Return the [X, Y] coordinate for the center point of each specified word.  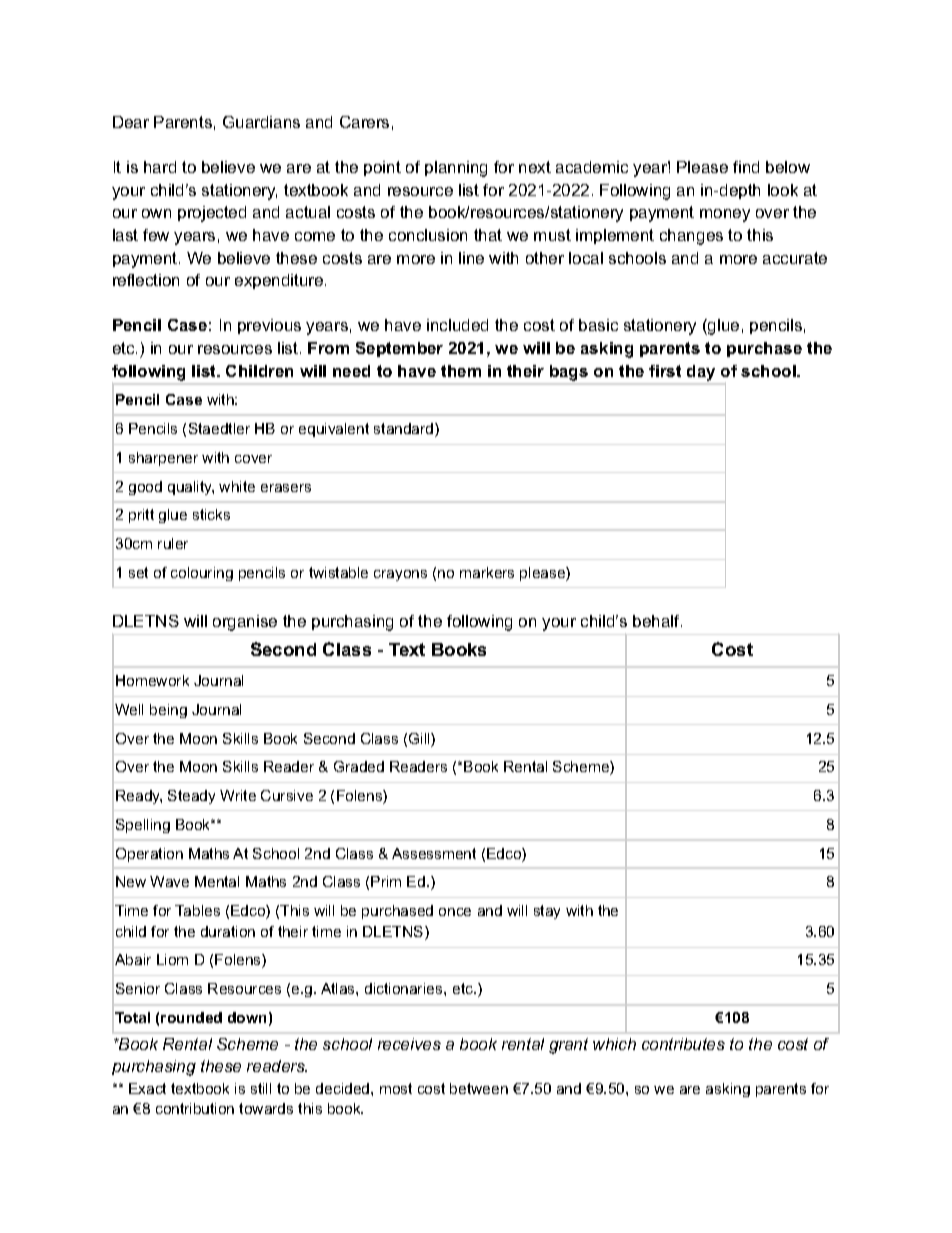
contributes [683, 1044]
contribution [195, 1108]
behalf [657, 621]
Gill [420, 740]
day [701, 373]
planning [456, 169]
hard [160, 167]
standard [405, 430]
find [746, 167]
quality [191, 488]
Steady [191, 797]
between [479, 1088]
